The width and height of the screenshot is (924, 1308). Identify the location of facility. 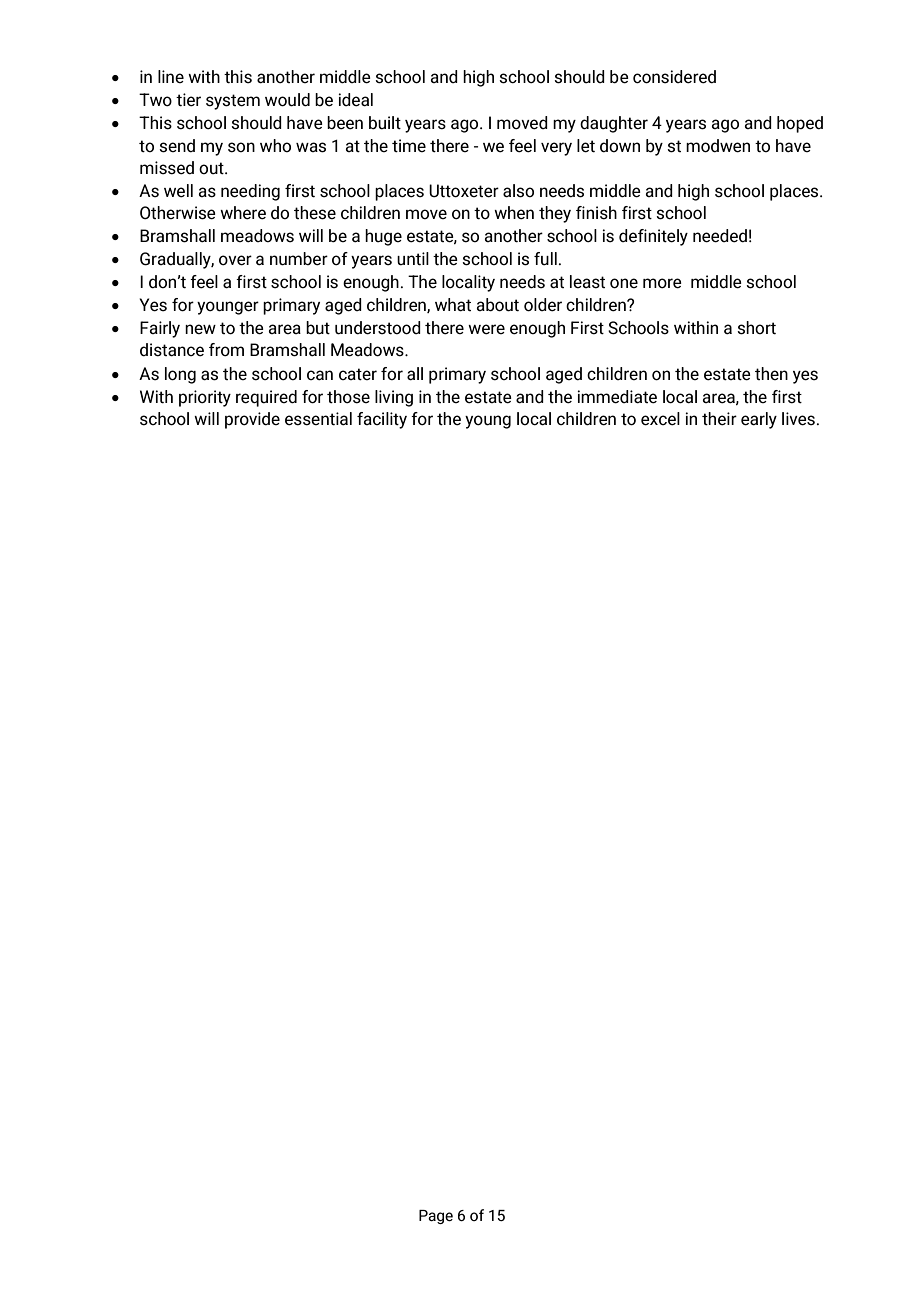
(382, 420).
